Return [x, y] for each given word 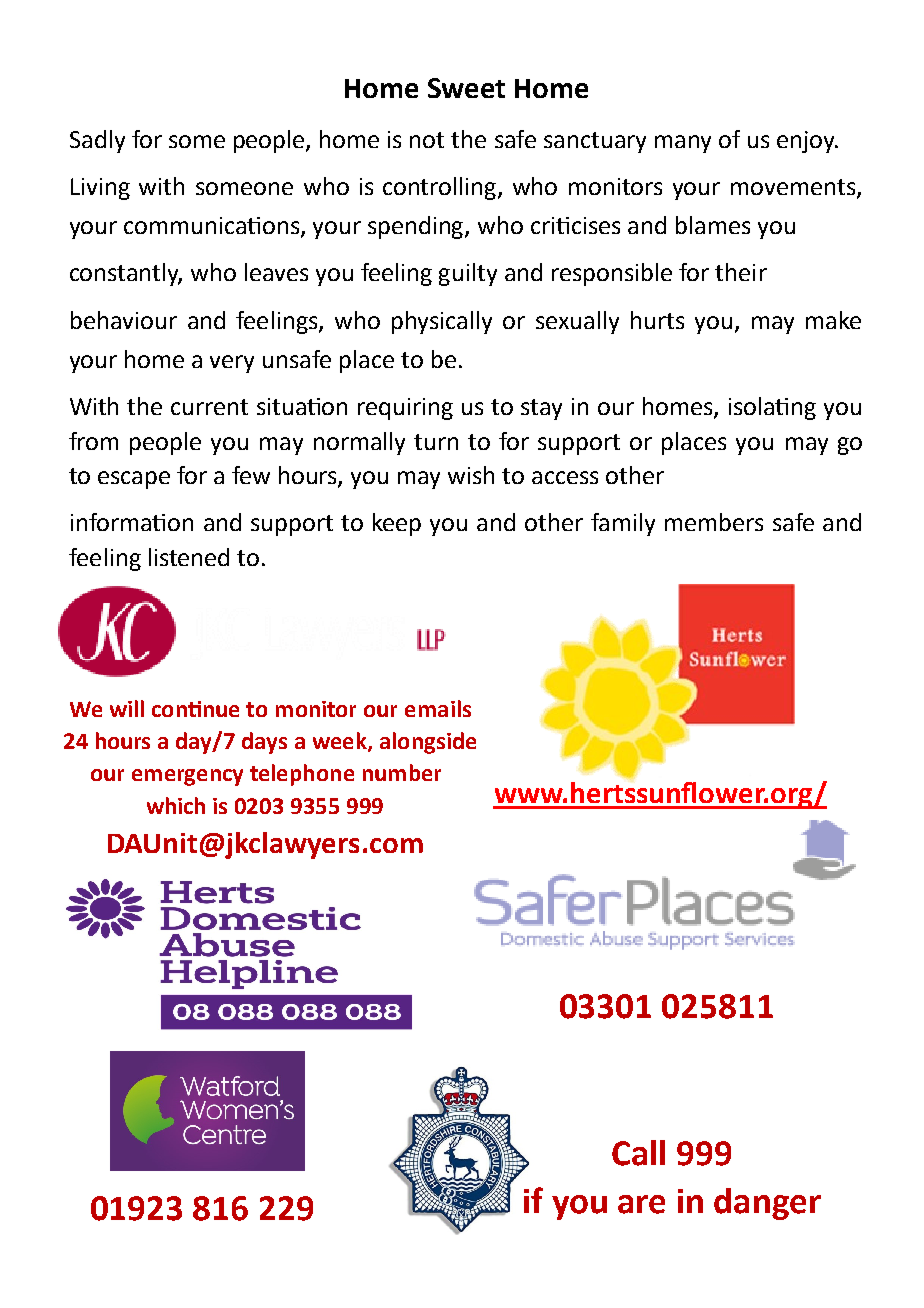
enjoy [807, 142]
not [427, 140]
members [714, 522]
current [209, 407]
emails [438, 708]
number [402, 772]
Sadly [97, 141]
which [176, 805]
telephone [302, 775]
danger [767, 1204]
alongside [428, 743]
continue [195, 709]
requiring [405, 409]
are [641, 1204]
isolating [772, 408]
